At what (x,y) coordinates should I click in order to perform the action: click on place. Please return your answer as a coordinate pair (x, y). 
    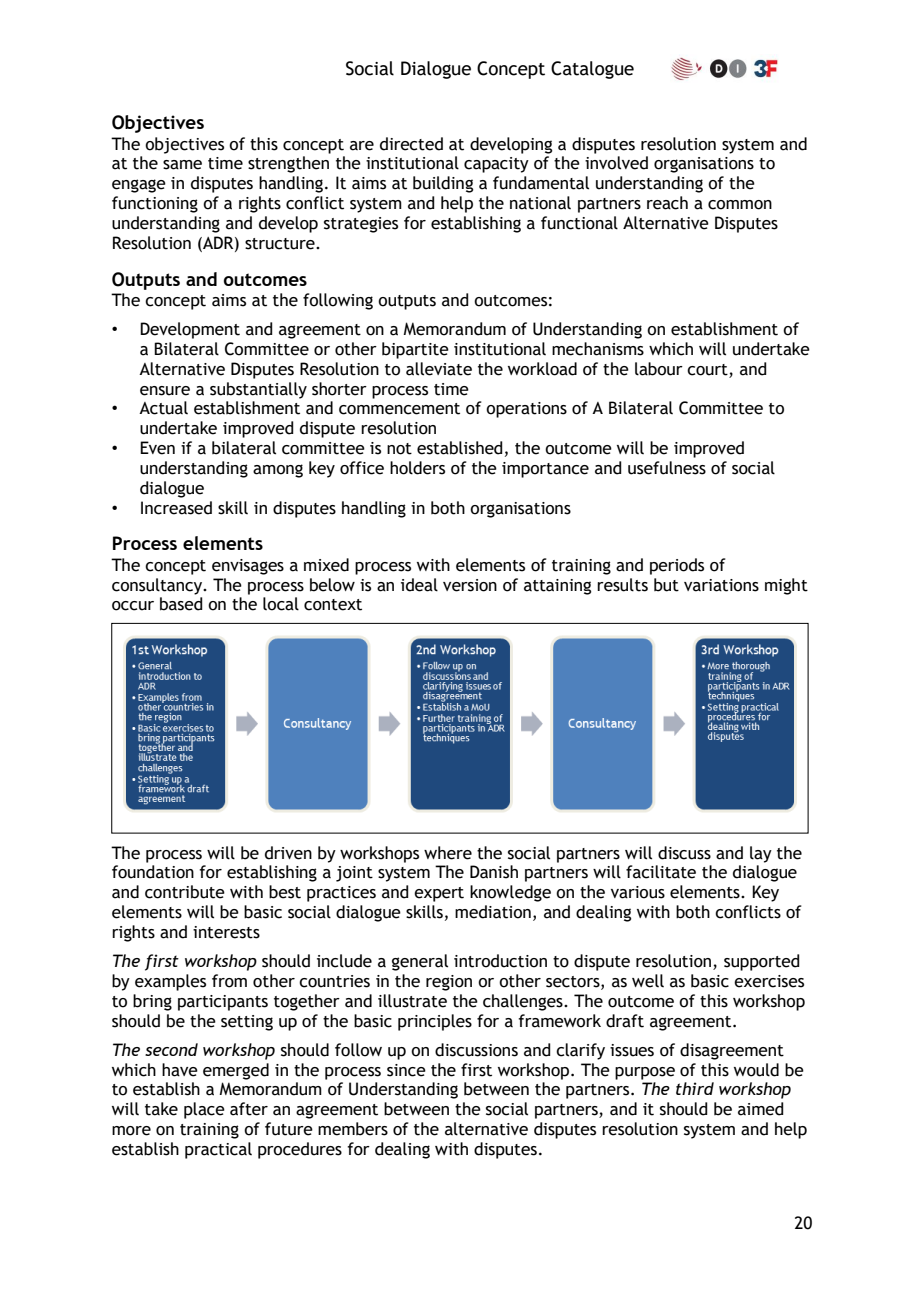
    Looking at the image, I should click on (204, 1110).
